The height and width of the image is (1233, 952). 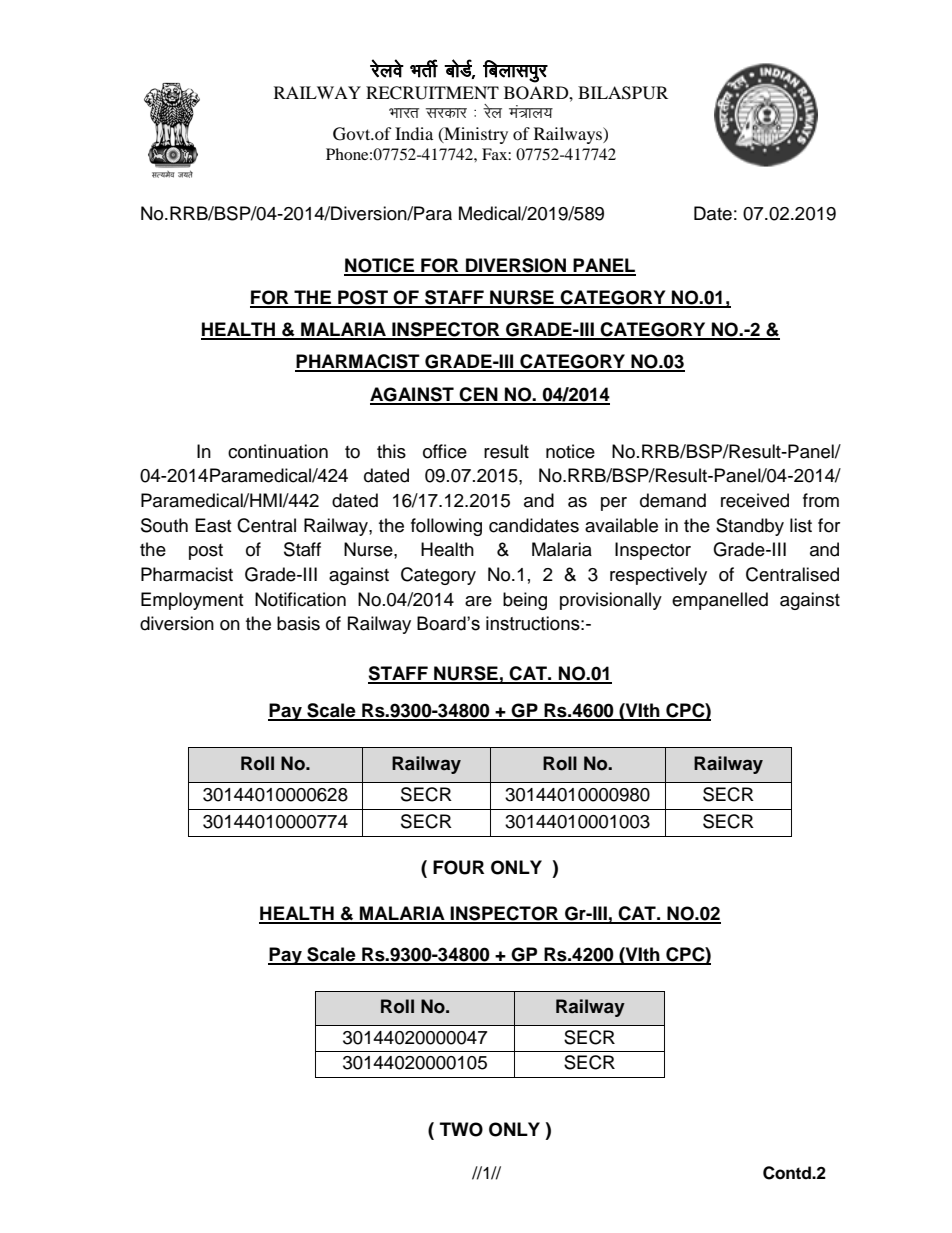 I want to click on RECRUITMENT, so click(x=432, y=93).
